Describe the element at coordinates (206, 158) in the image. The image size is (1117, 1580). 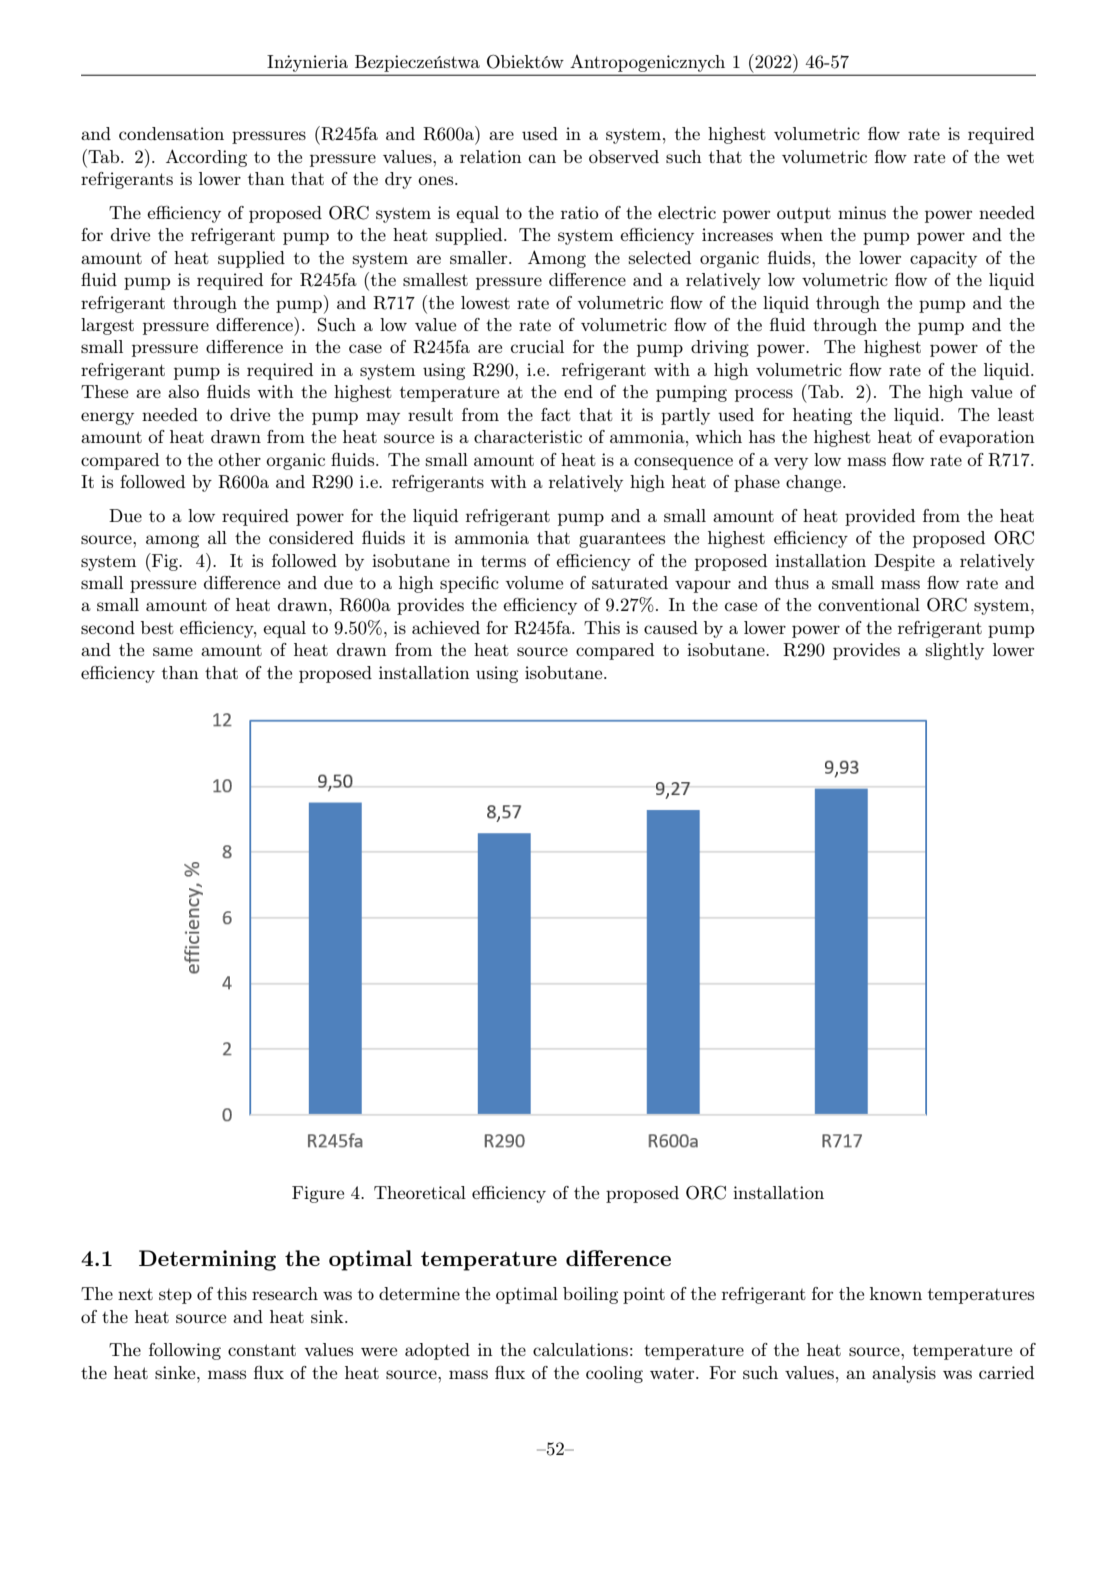
I see `According` at that location.
